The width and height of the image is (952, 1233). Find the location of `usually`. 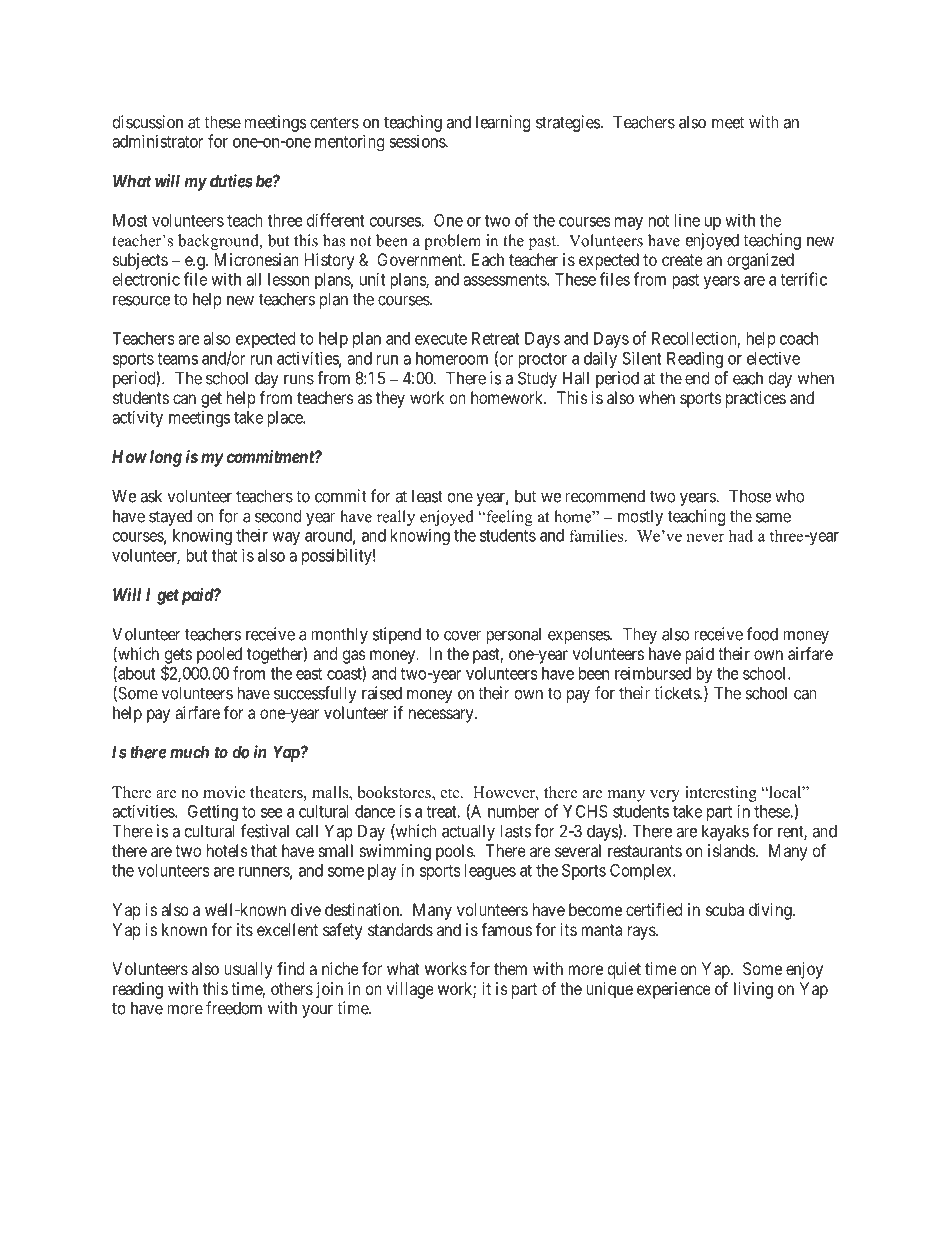

usually is located at coordinates (248, 970).
